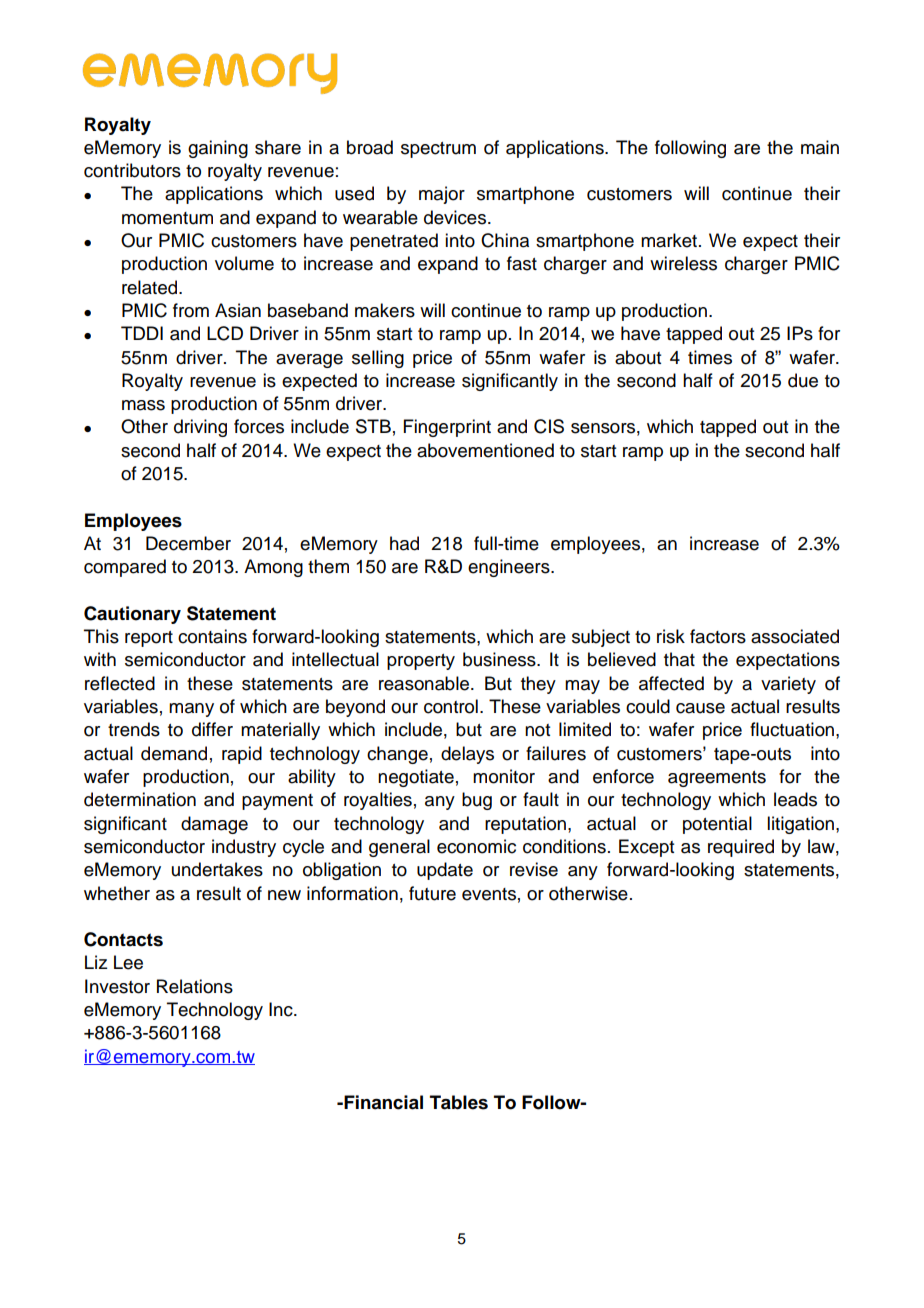 The image size is (924, 1308). What do you see at coordinates (467, 755) in the image?
I see `delays` at bounding box center [467, 755].
